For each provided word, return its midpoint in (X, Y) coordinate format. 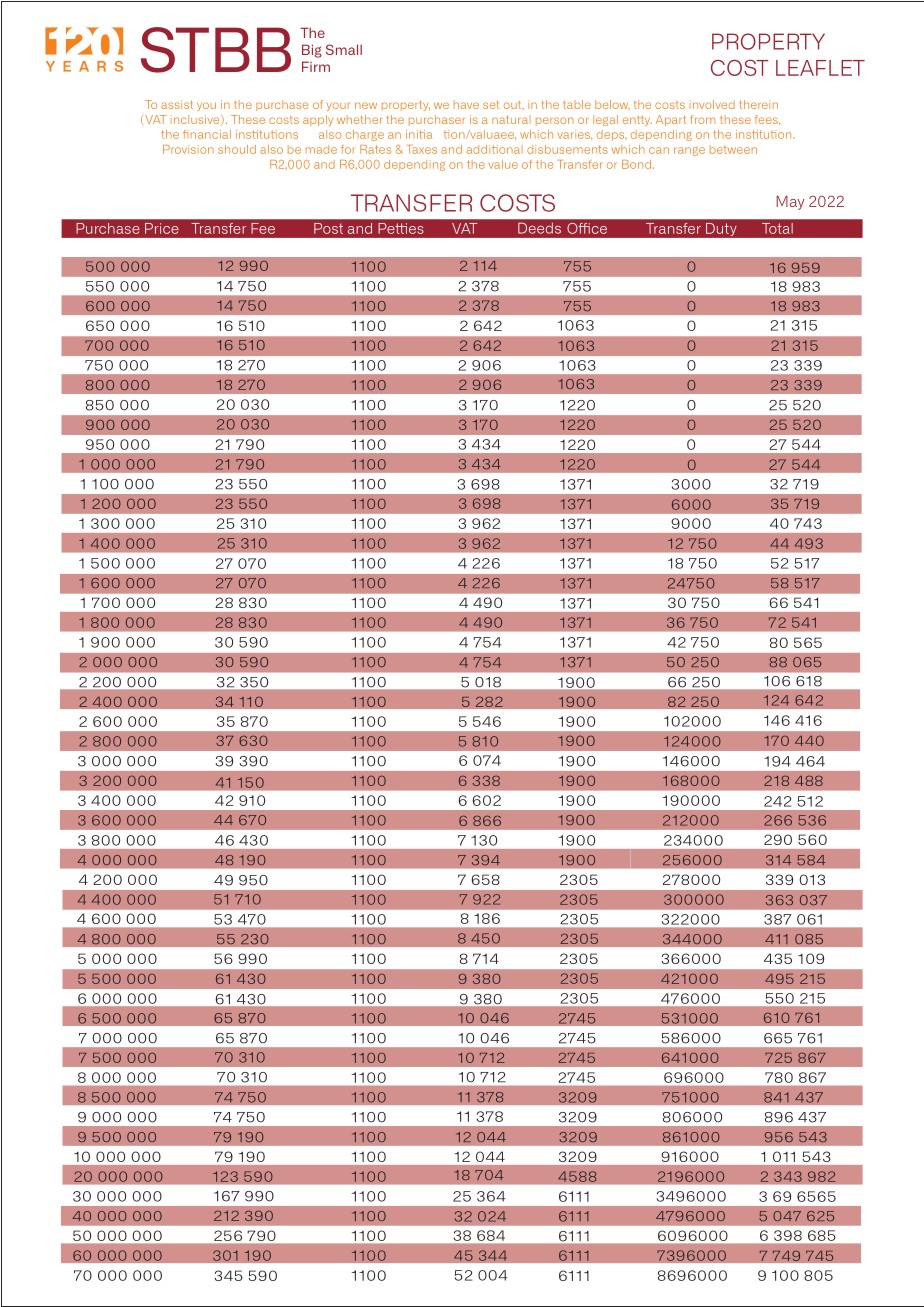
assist (177, 104)
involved (712, 104)
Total (777, 228)
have (466, 104)
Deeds (539, 228)
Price (161, 228)
